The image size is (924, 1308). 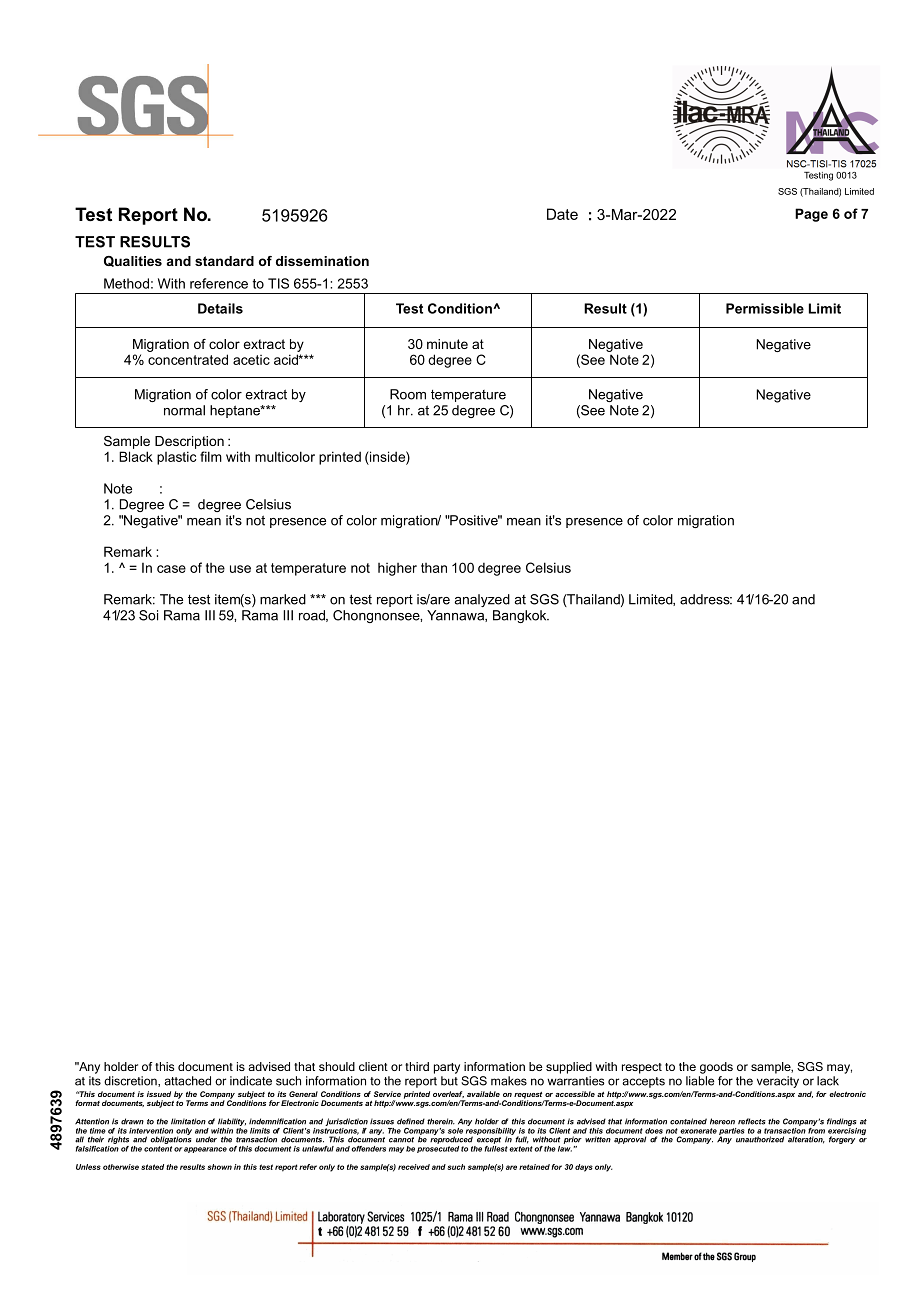 I want to click on Page, so click(x=811, y=215).
